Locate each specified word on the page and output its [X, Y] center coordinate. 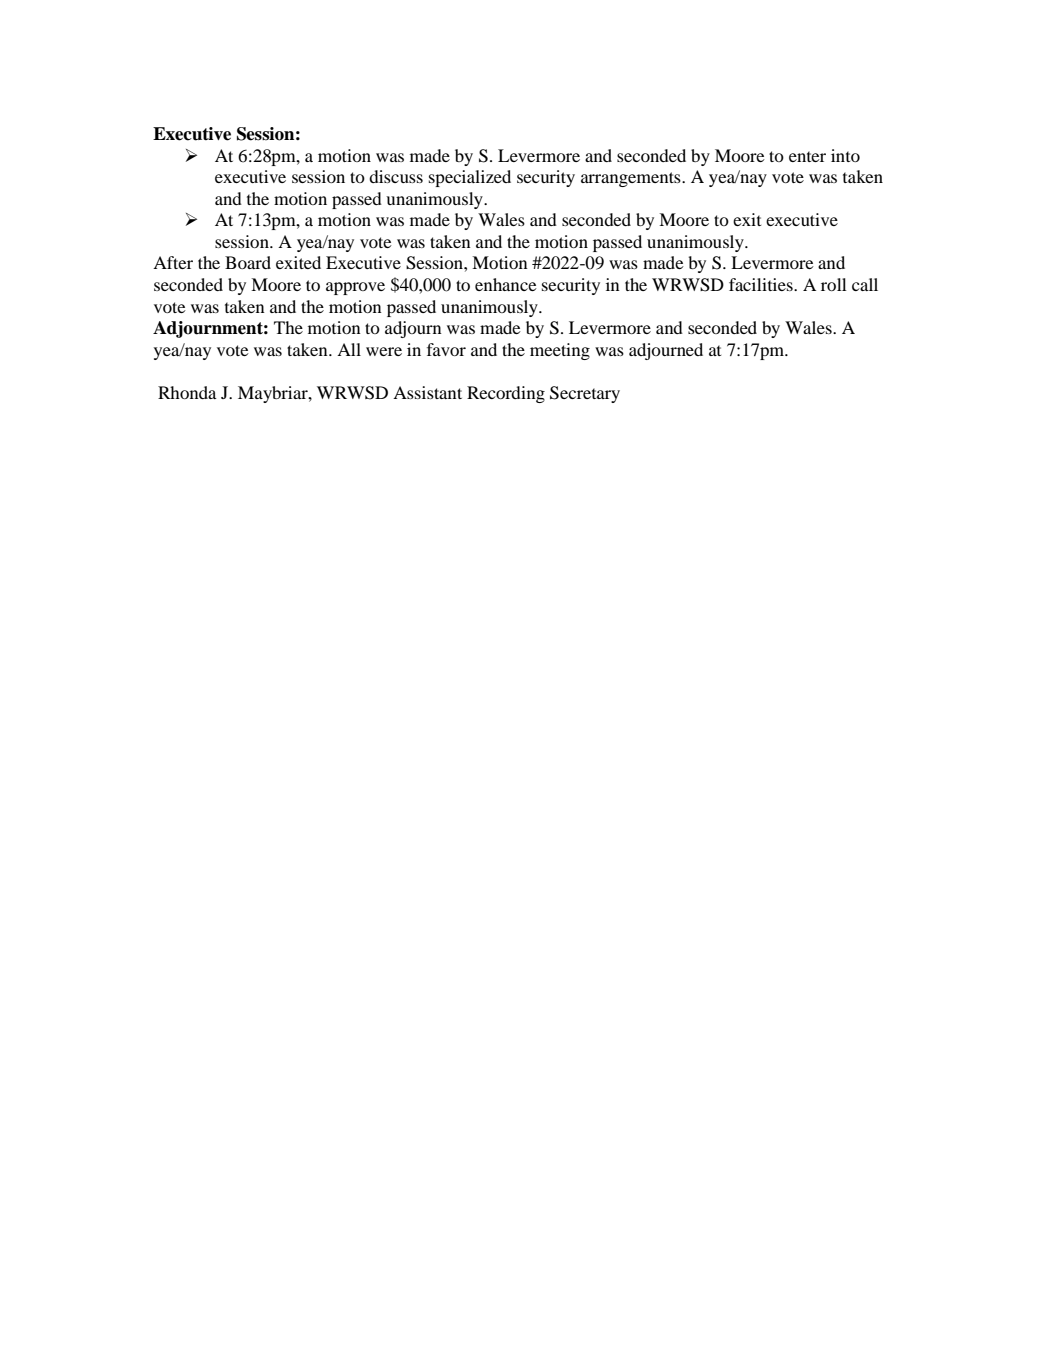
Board [248, 262]
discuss [396, 176]
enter [807, 156]
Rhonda [187, 392]
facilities [762, 284]
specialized [470, 178]
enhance [506, 284]
